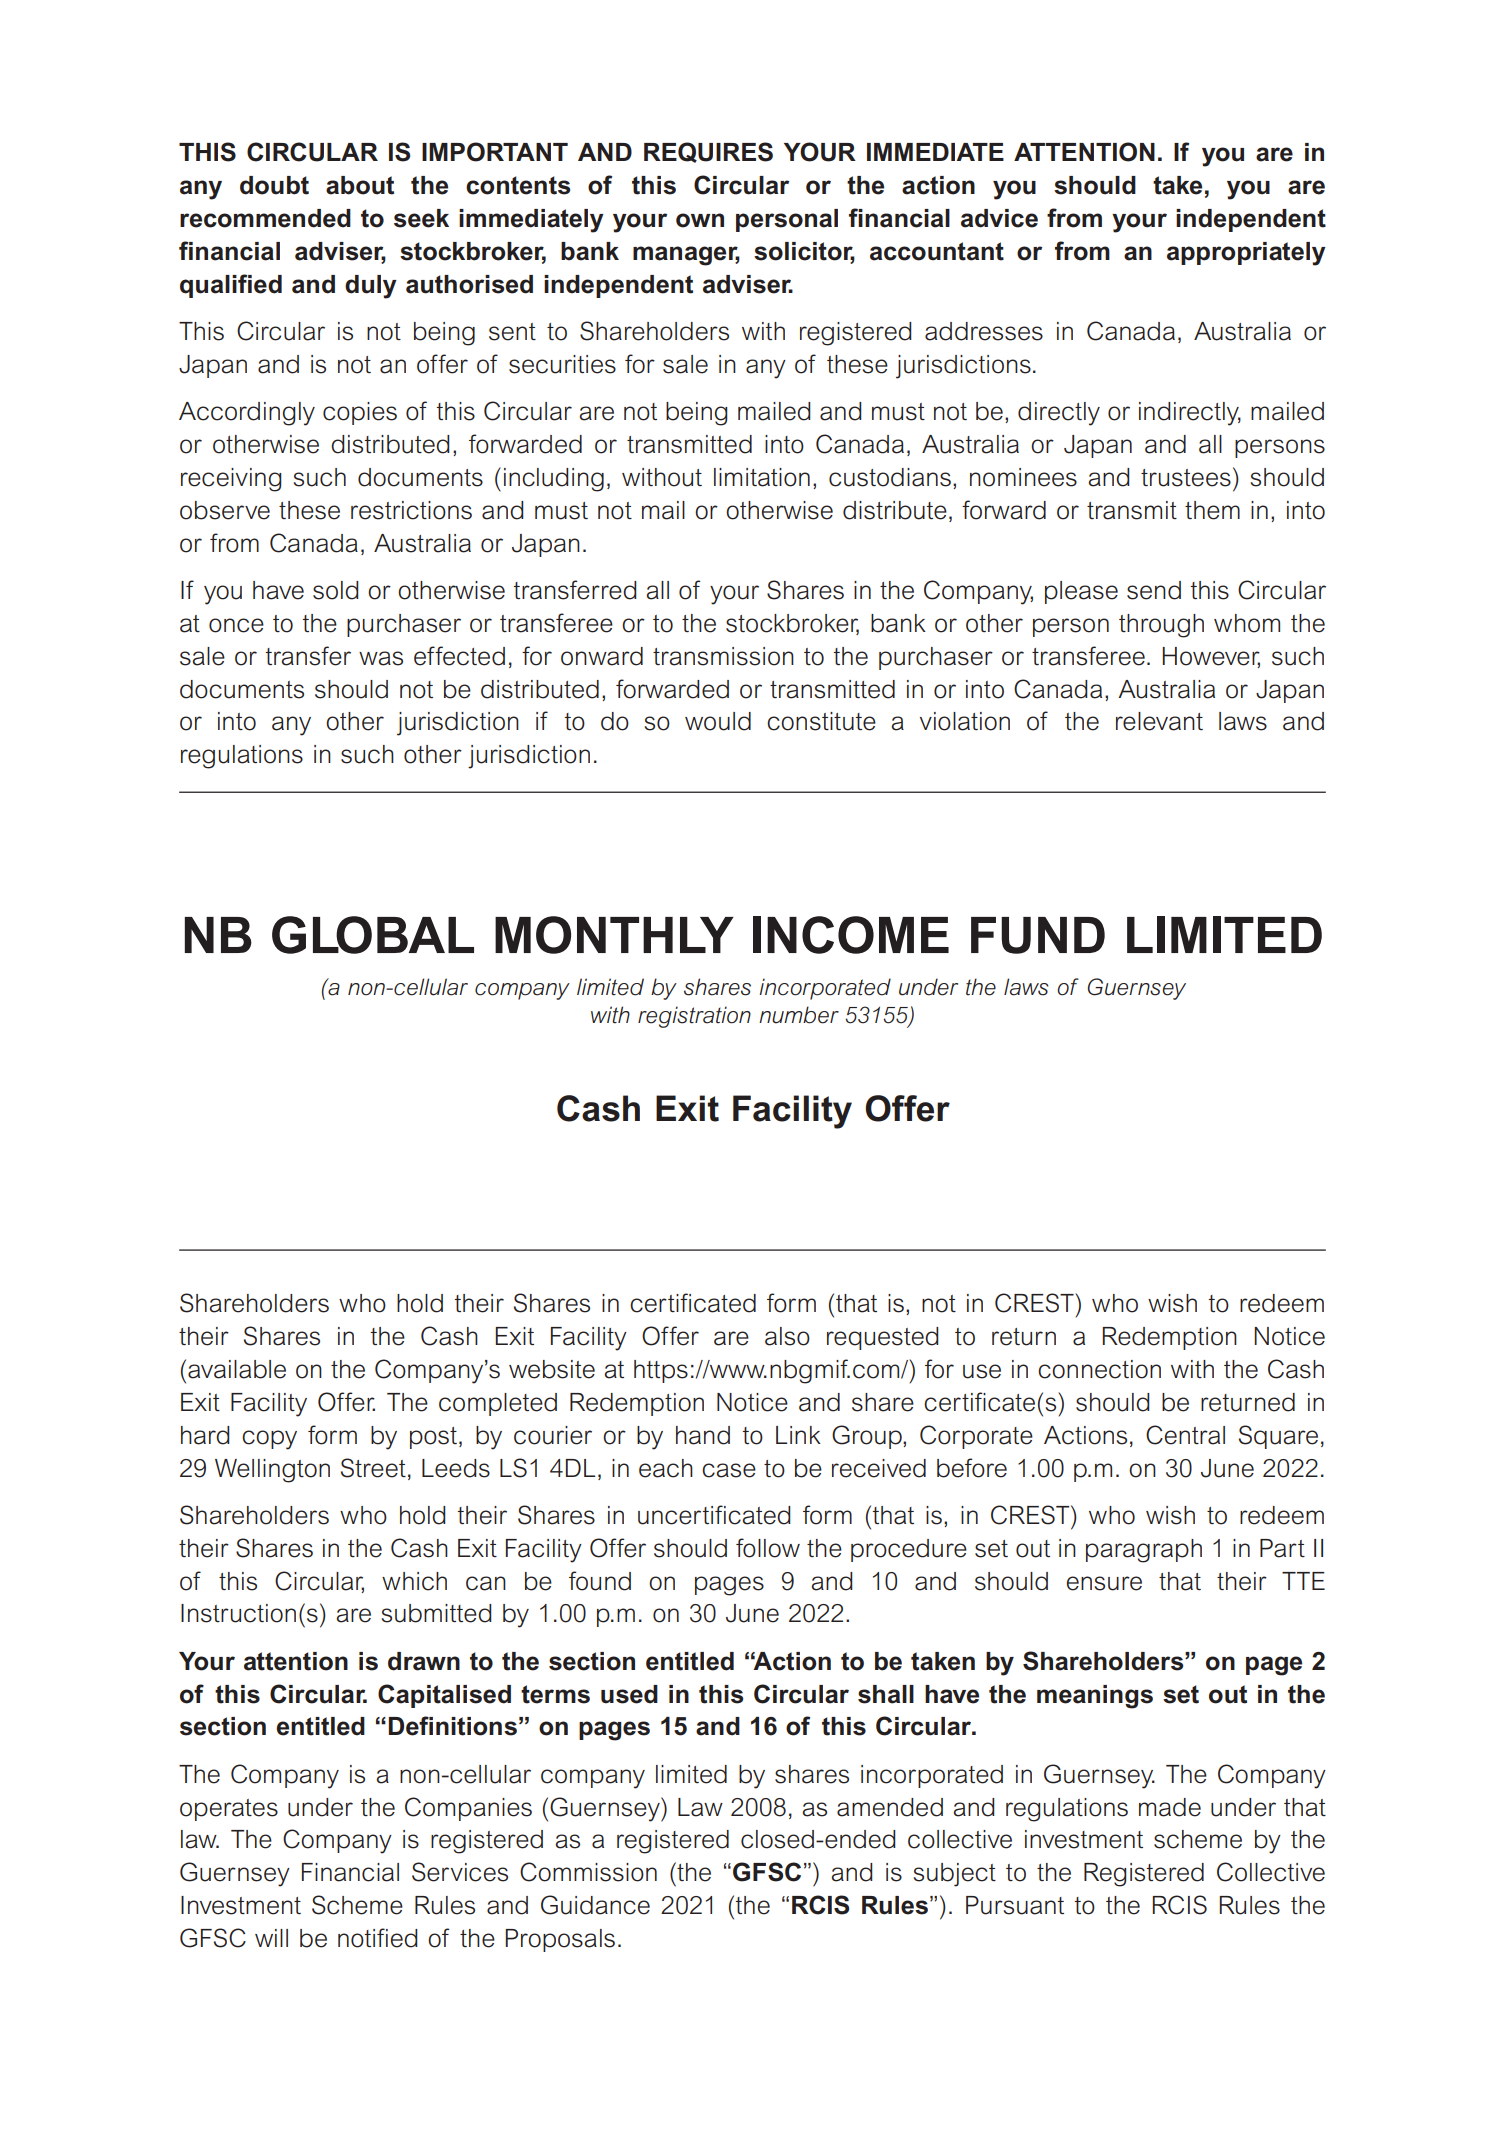  Describe the element at coordinates (700, 220) in the document. I see `own` at that location.
